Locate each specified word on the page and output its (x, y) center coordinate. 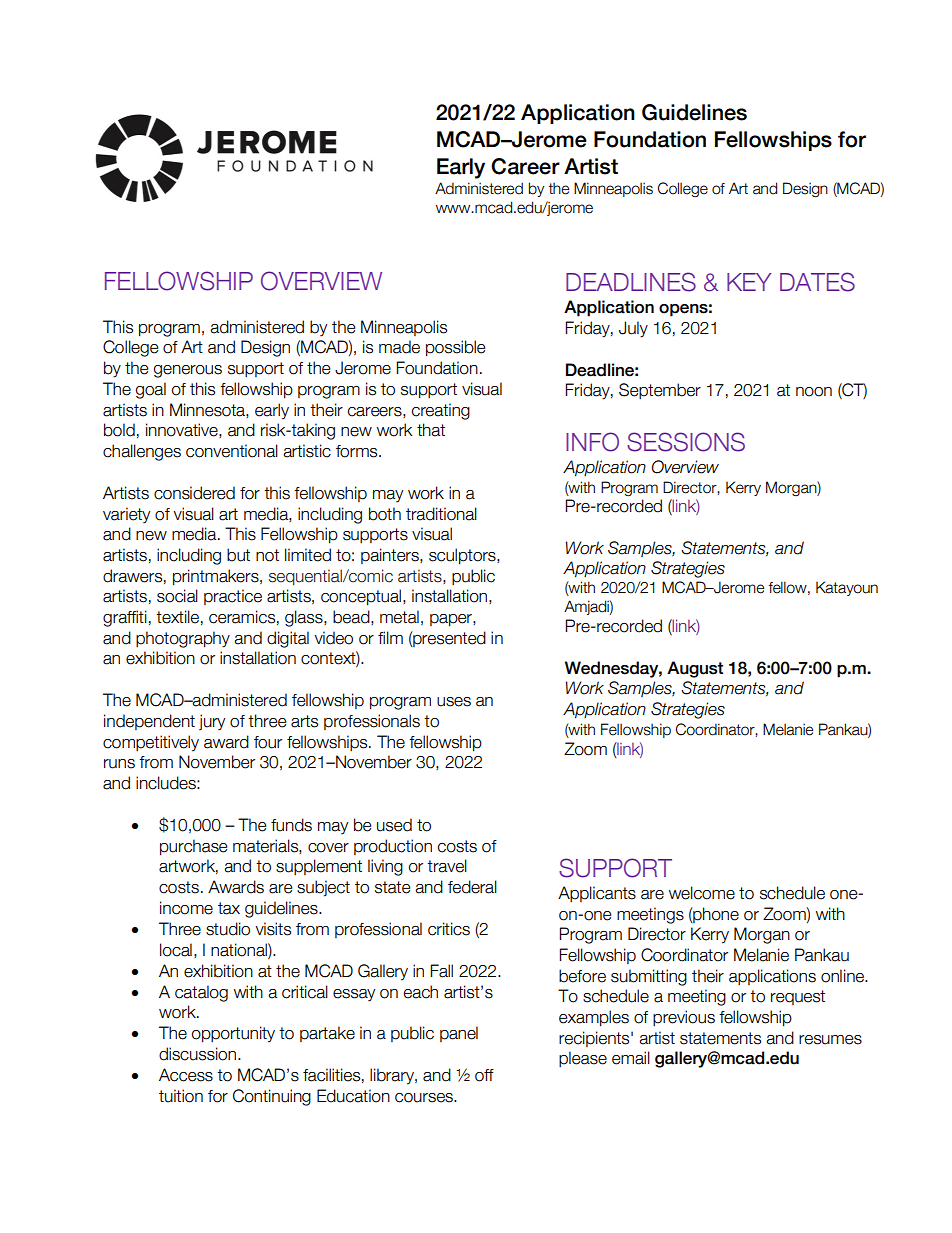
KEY (749, 282)
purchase (193, 847)
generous (188, 371)
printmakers (217, 577)
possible (455, 348)
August (695, 669)
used (394, 825)
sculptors (463, 556)
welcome (702, 893)
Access (186, 1075)
